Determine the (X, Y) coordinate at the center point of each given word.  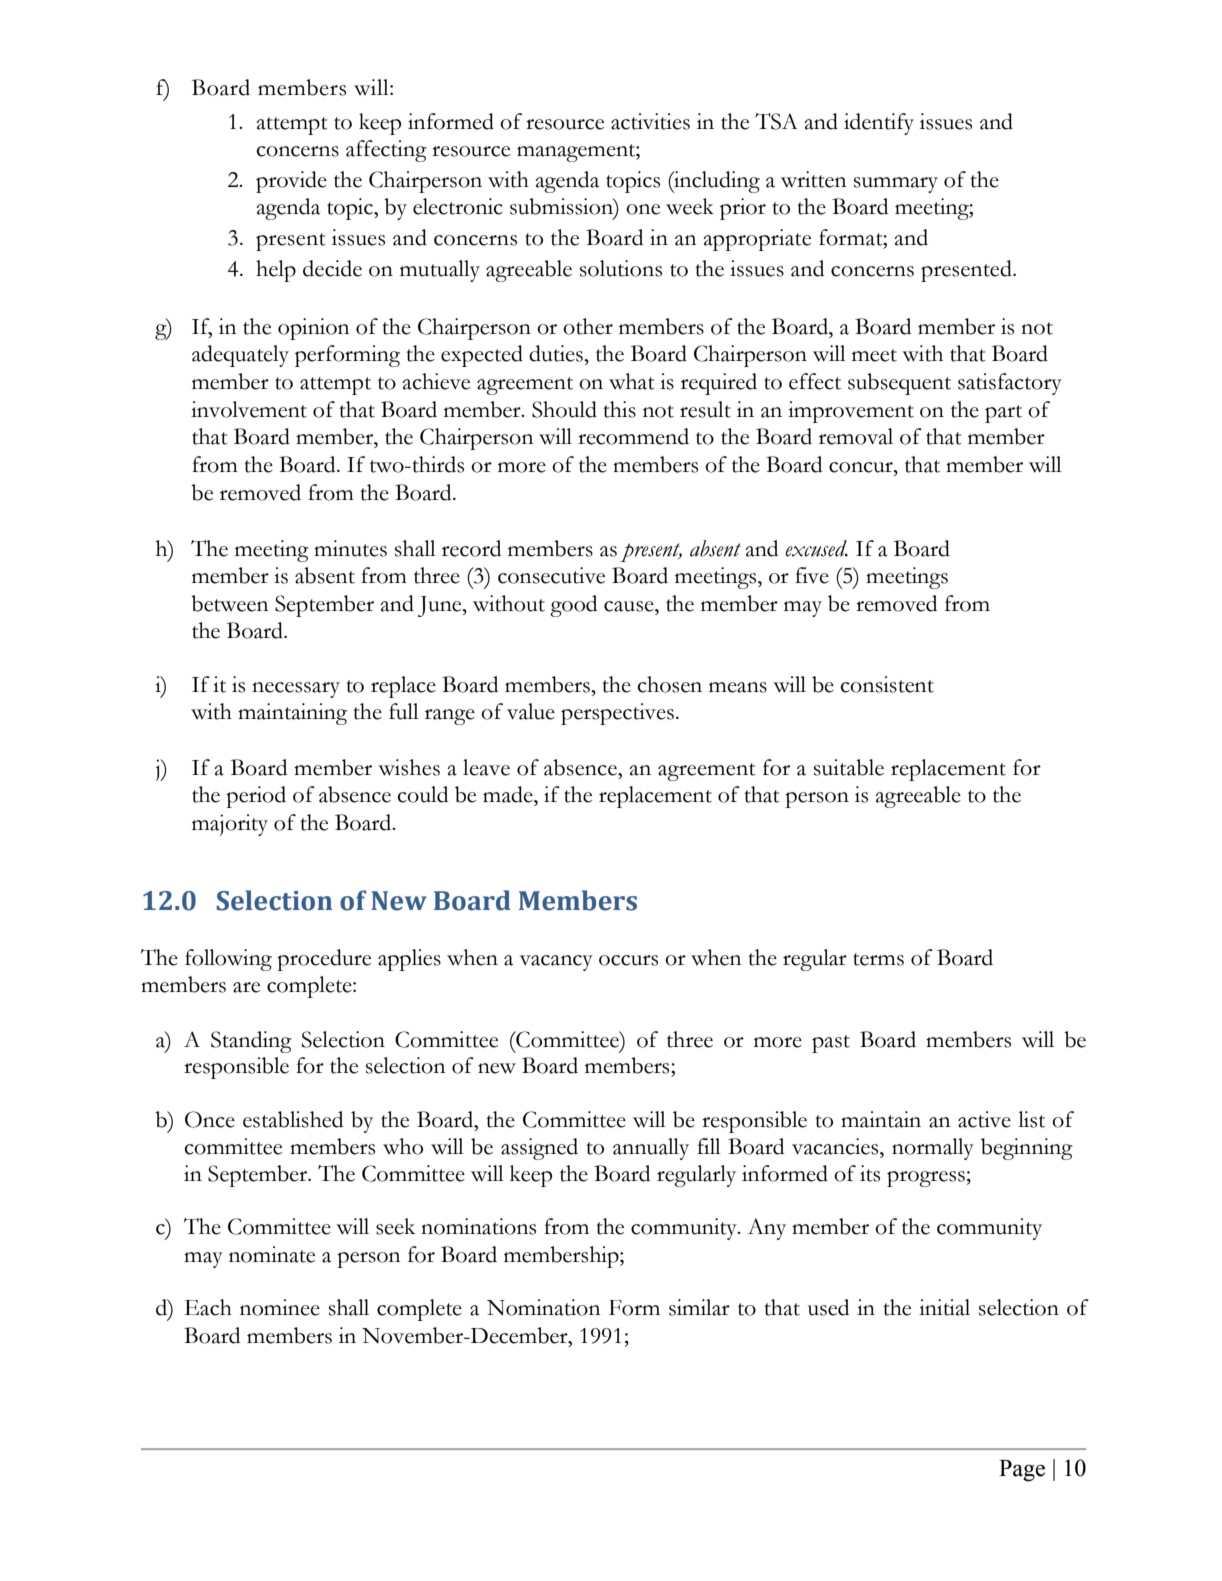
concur (862, 467)
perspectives (617, 714)
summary (896, 185)
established (293, 1119)
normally (933, 1149)
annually (651, 1149)
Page (1022, 1471)
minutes (350, 548)
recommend (633, 436)
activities (650, 121)
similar (699, 1307)
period (256, 797)
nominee (280, 1307)
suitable (849, 767)
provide (291, 182)
